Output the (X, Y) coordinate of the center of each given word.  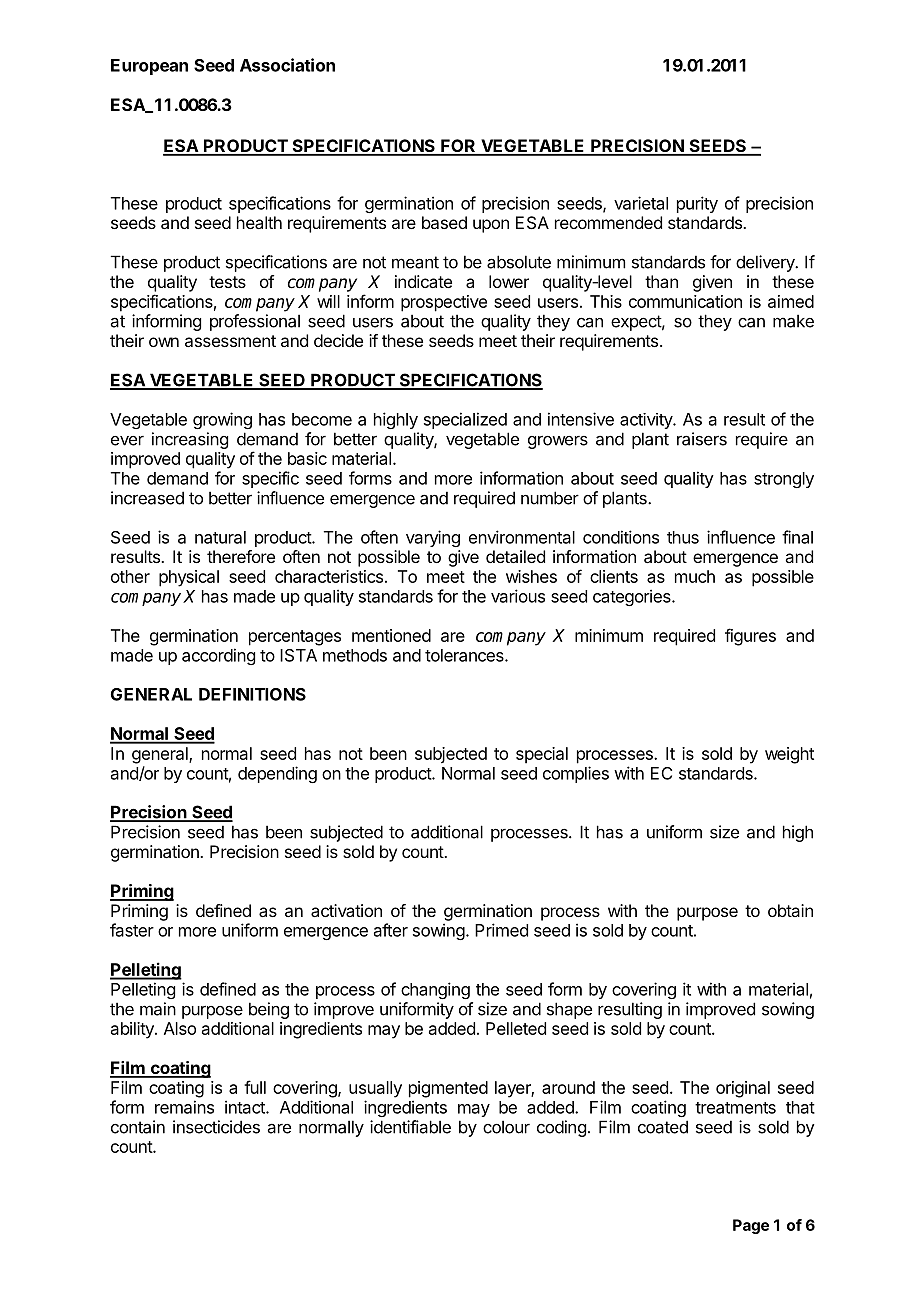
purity (697, 204)
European (149, 67)
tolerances (465, 655)
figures (750, 637)
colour (506, 1127)
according (218, 656)
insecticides (216, 1127)
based (444, 222)
